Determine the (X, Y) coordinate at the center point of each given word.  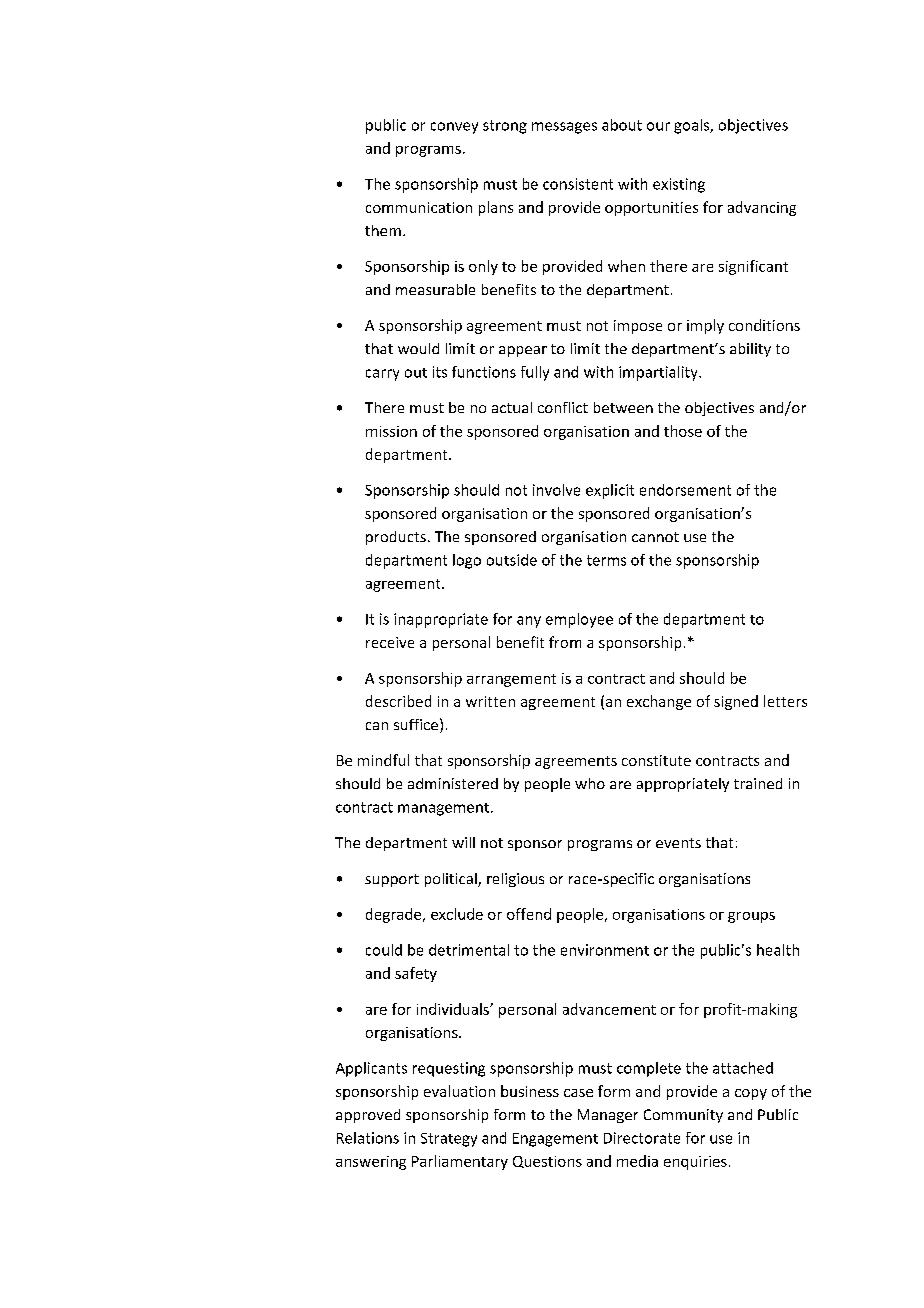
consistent (578, 184)
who (590, 783)
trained (758, 783)
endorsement (685, 490)
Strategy (449, 1140)
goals (693, 126)
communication (419, 207)
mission (391, 431)
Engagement (555, 1140)
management (443, 809)
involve (556, 490)
